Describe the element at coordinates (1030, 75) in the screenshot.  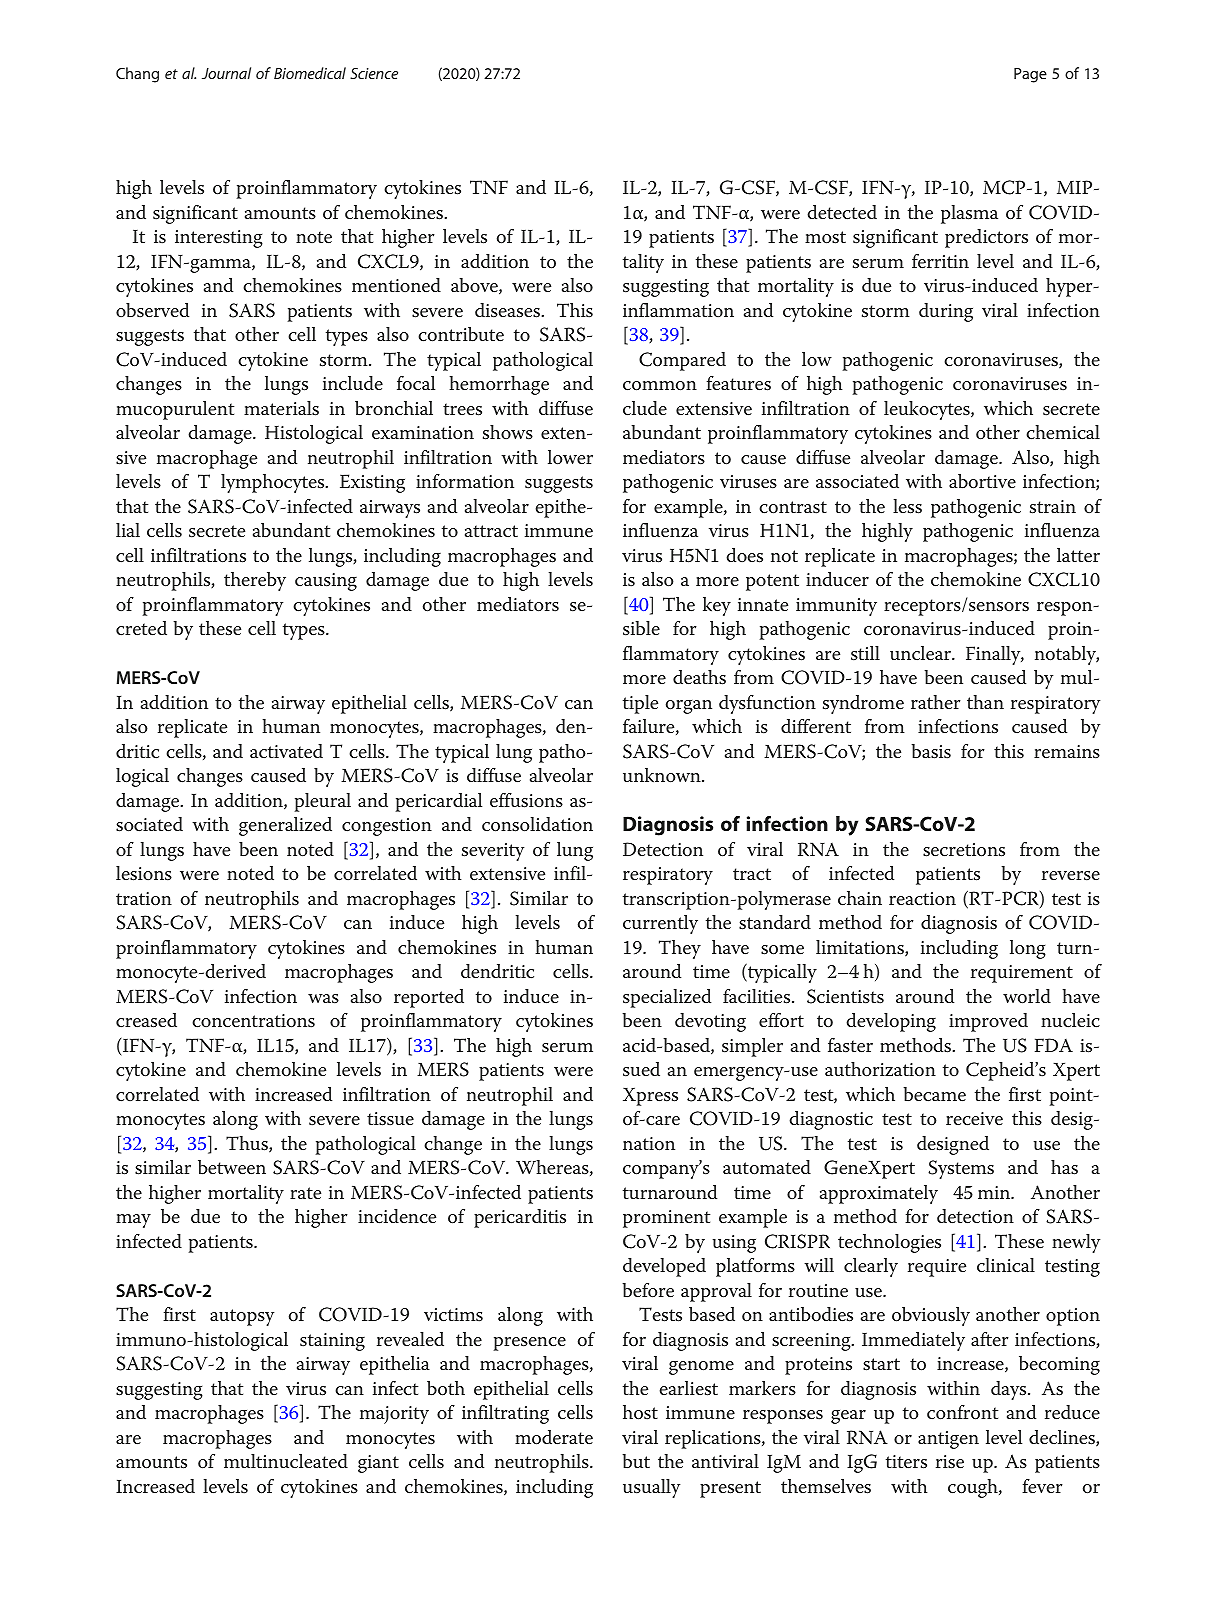
I see `Page` at that location.
